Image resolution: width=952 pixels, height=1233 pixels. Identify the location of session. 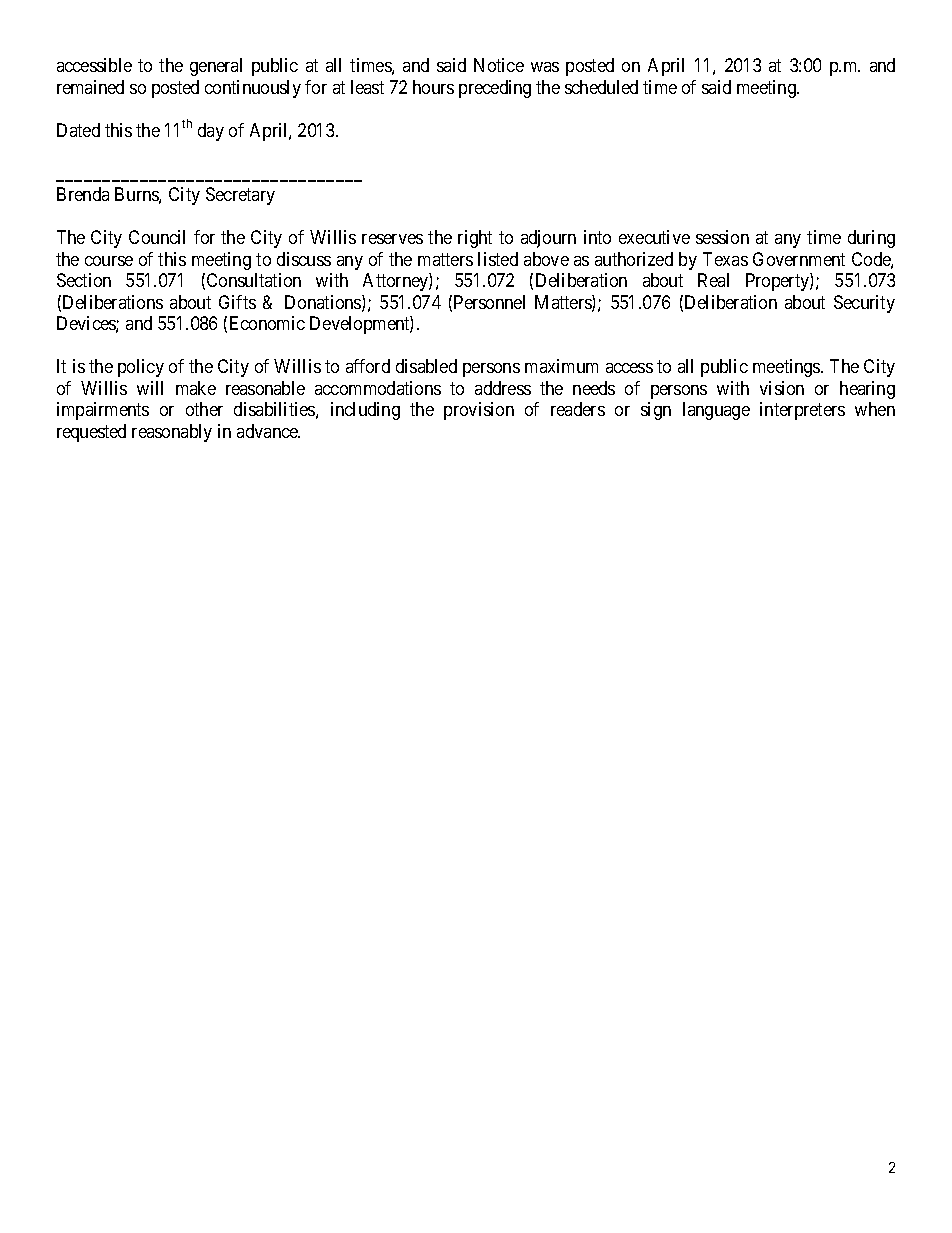
(722, 237).
